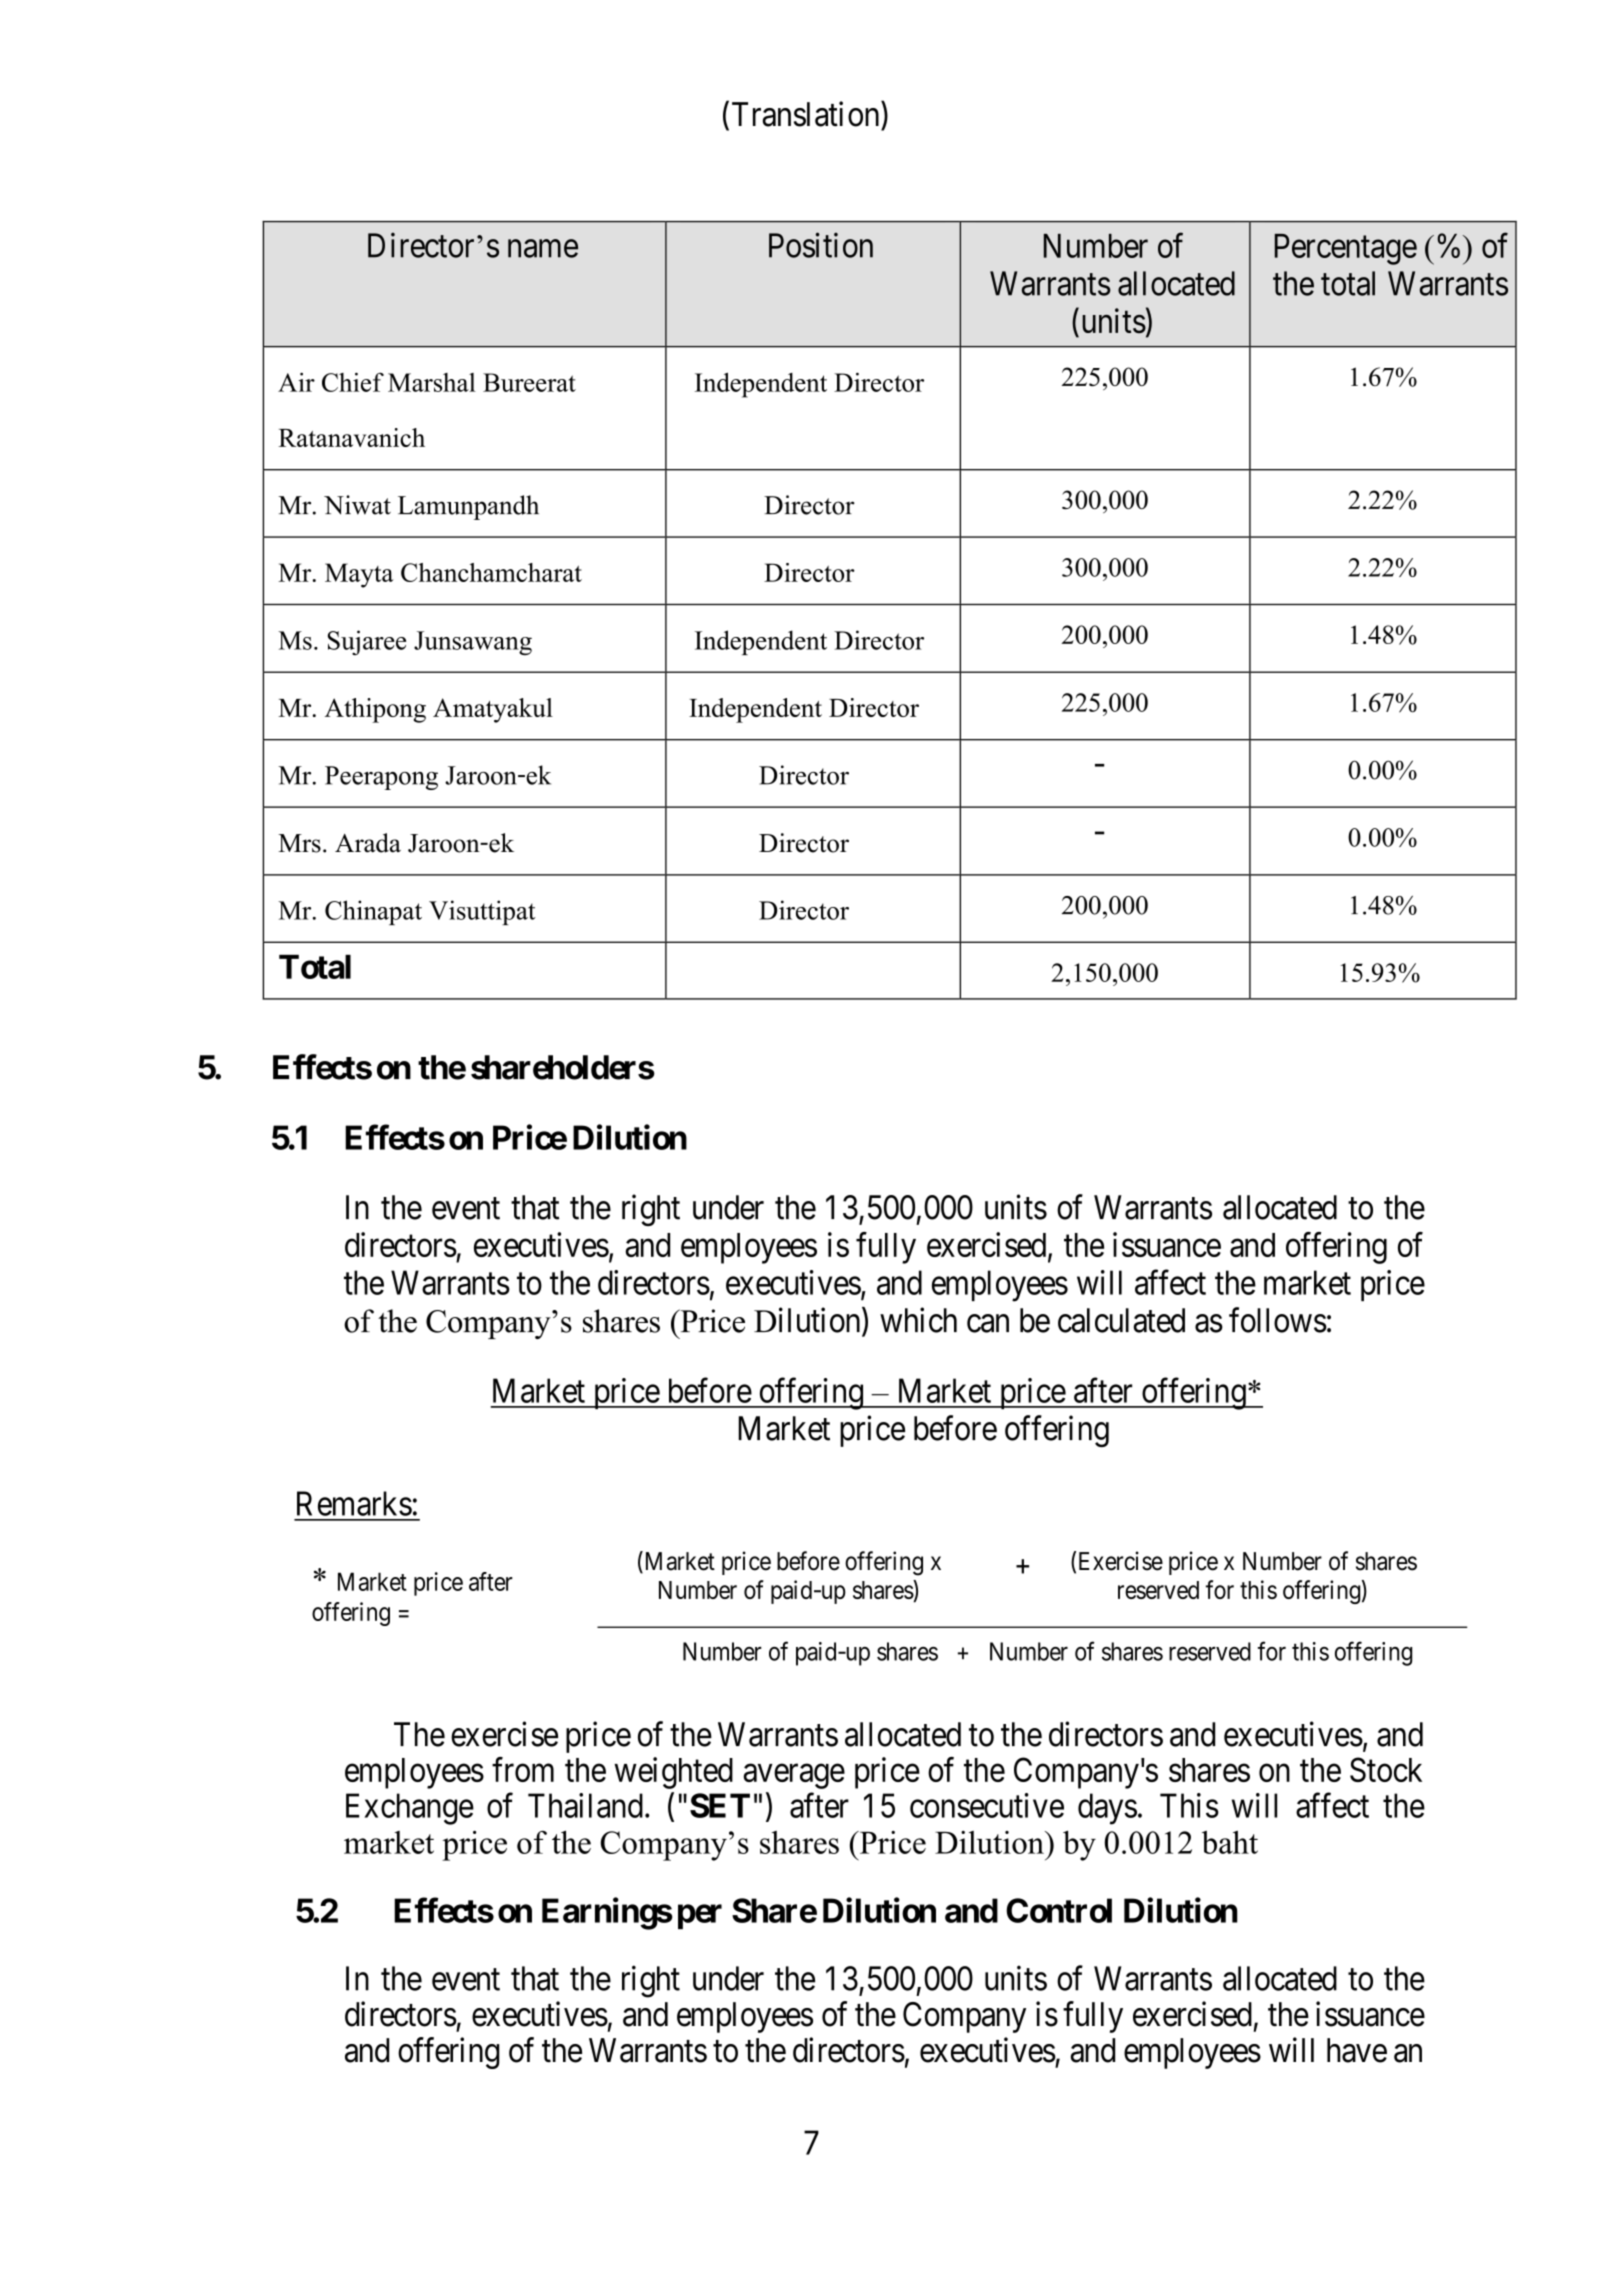  Describe the element at coordinates (299, 843) in the screenshot. I see `Mrs` at that location.
